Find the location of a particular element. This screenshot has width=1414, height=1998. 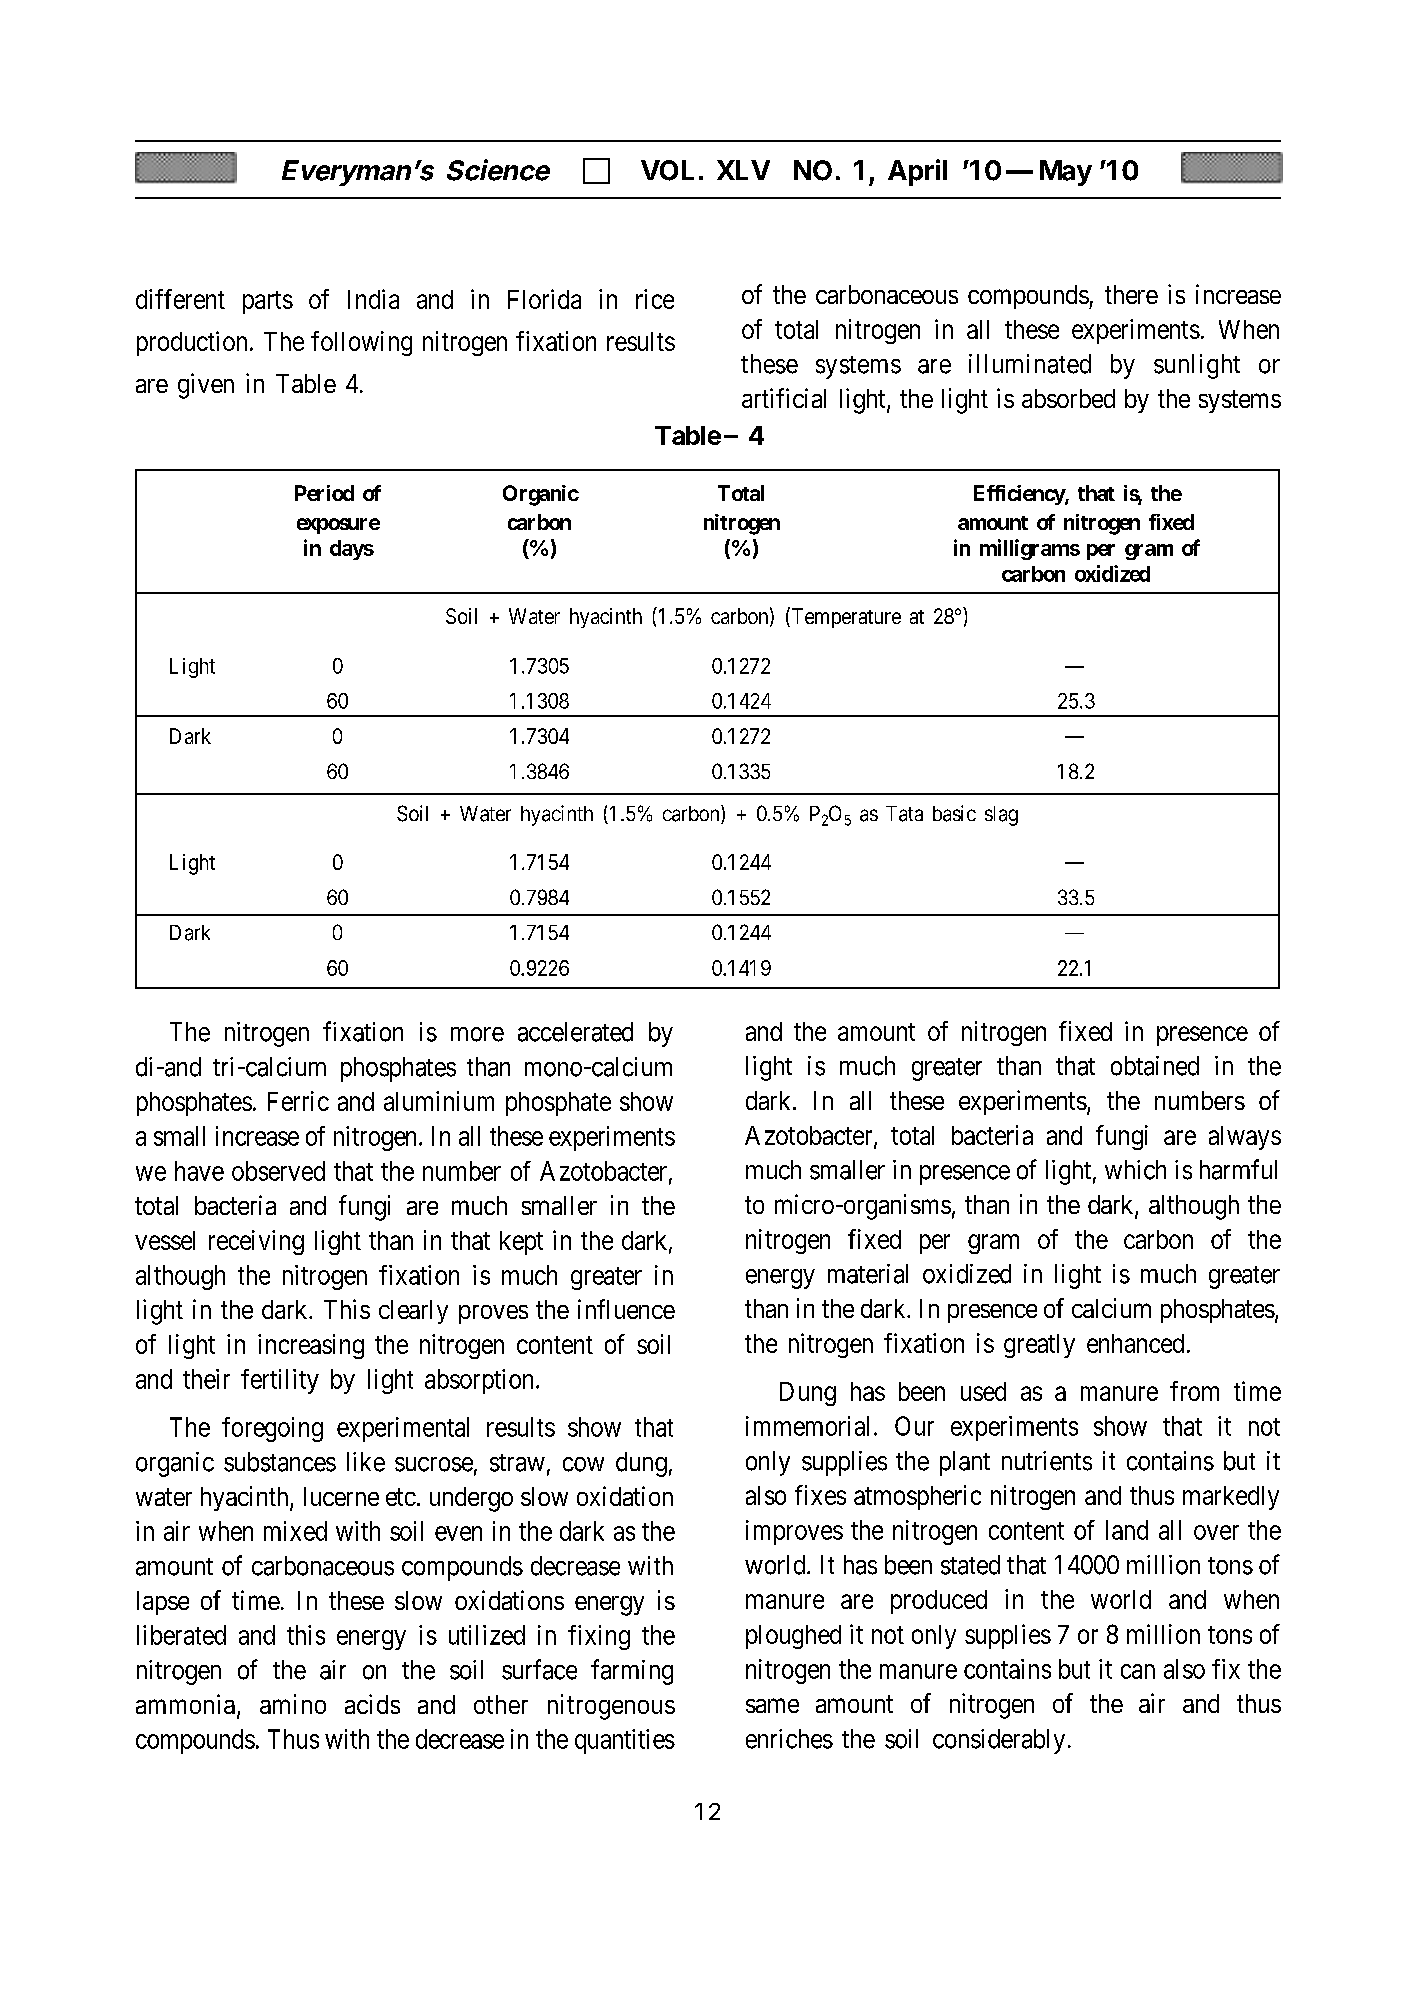

May is located at coordinates (1066, 173).
